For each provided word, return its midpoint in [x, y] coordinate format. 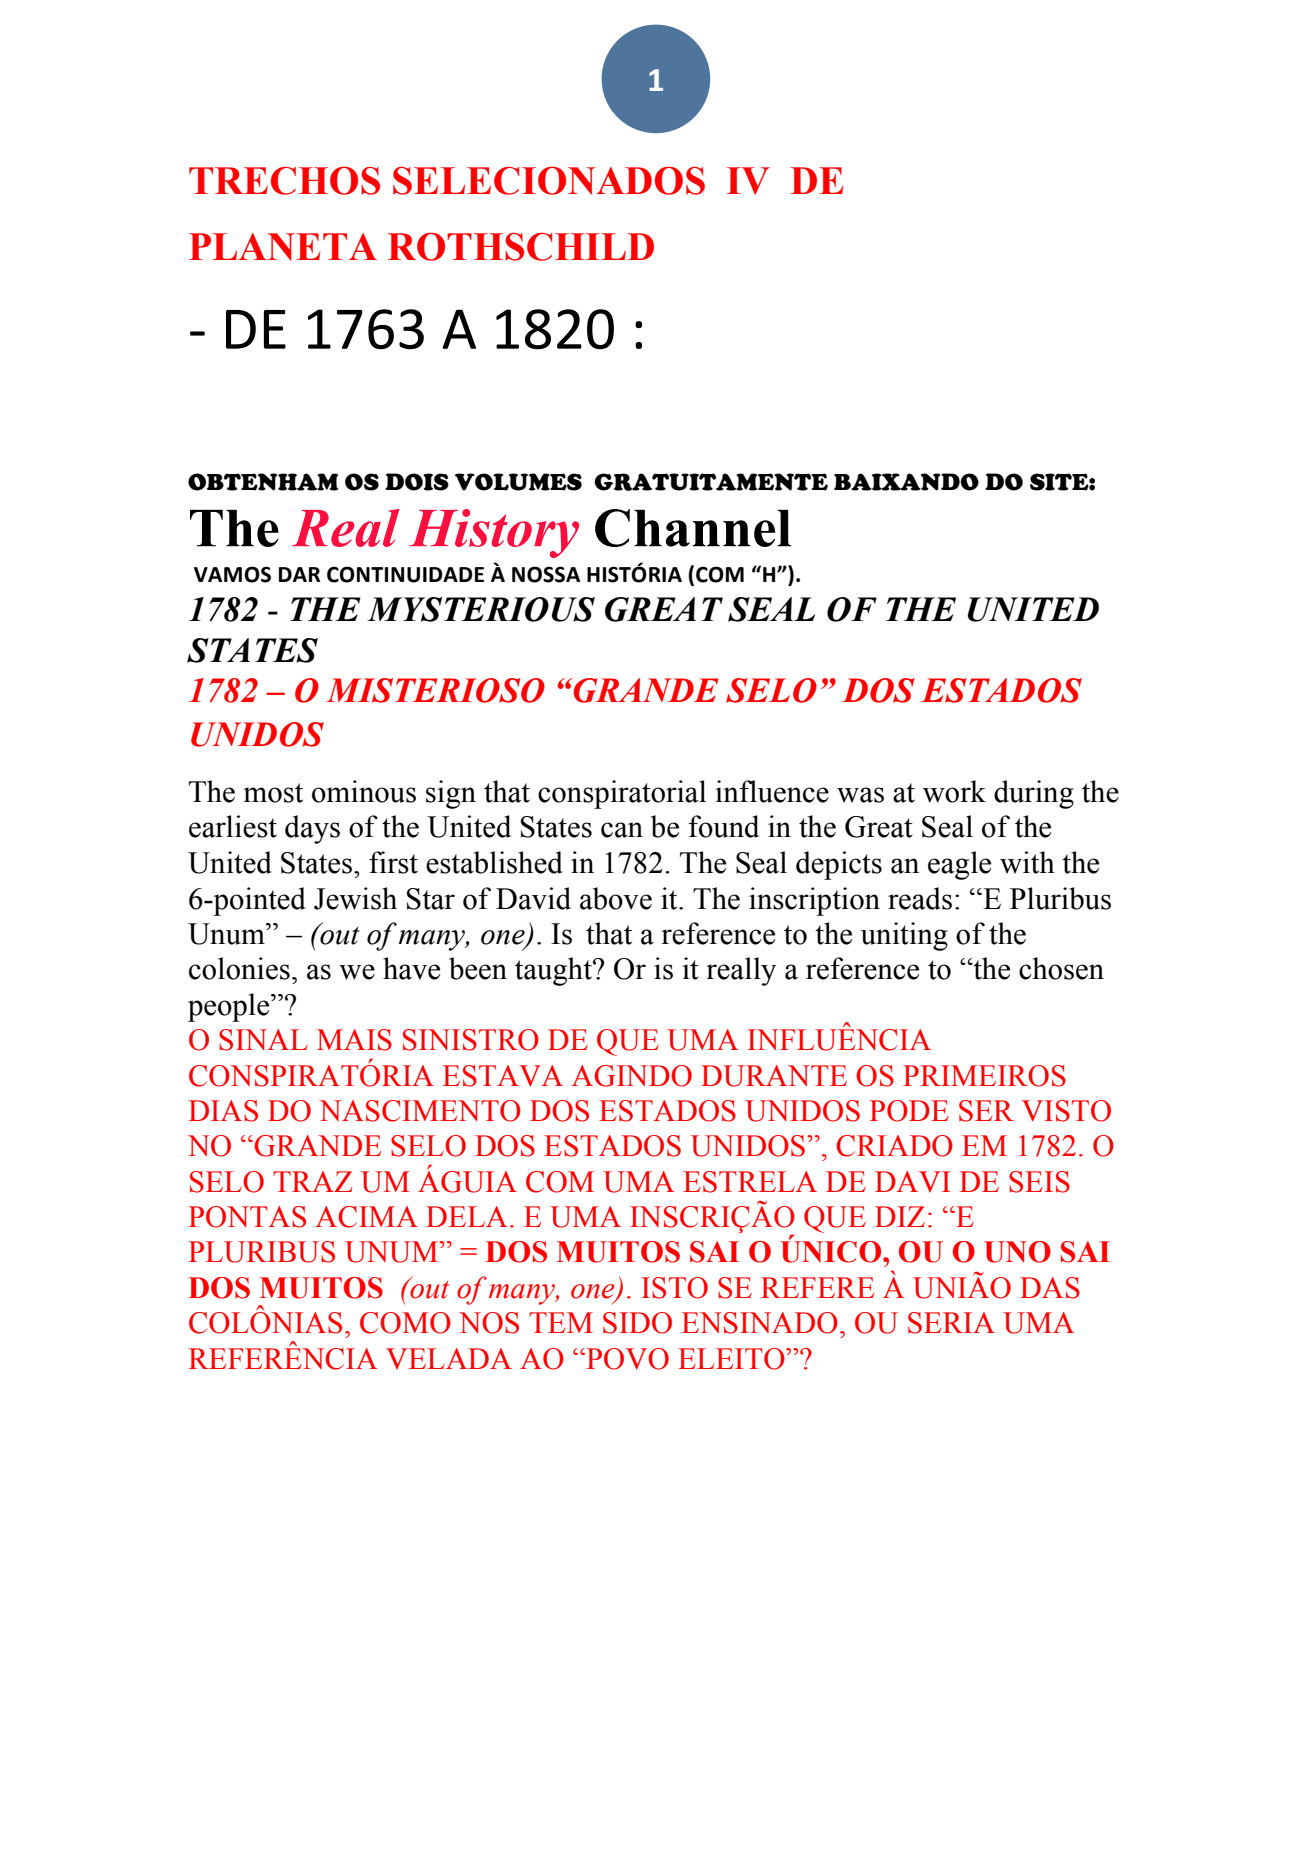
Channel [693, 528]
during [1034, 794]
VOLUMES [518, 482]
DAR [299, 574]
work [954, 791]
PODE [909, 1111]
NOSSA [546, 574]
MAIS [354, 1040]
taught [554, 971]
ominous [364, 791]
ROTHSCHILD [521, 247]
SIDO [637, 1323]
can [622, 830]
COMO [405, 1323]
